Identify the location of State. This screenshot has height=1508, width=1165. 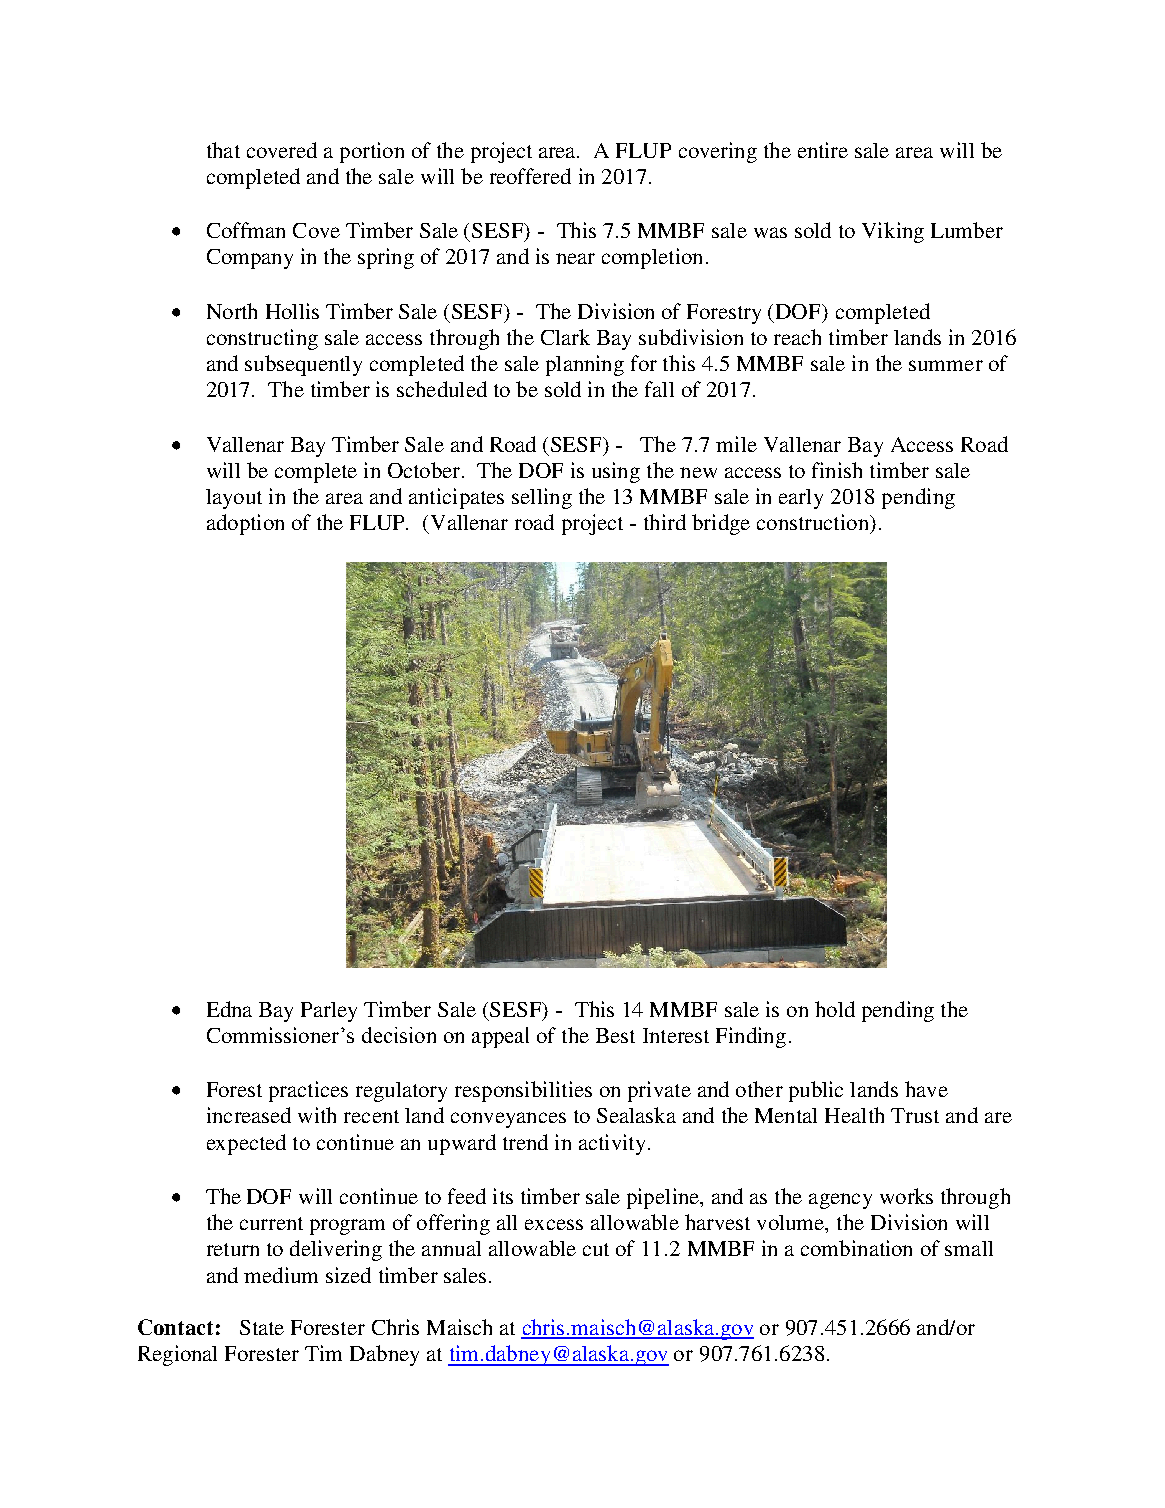
(262, 1327).
